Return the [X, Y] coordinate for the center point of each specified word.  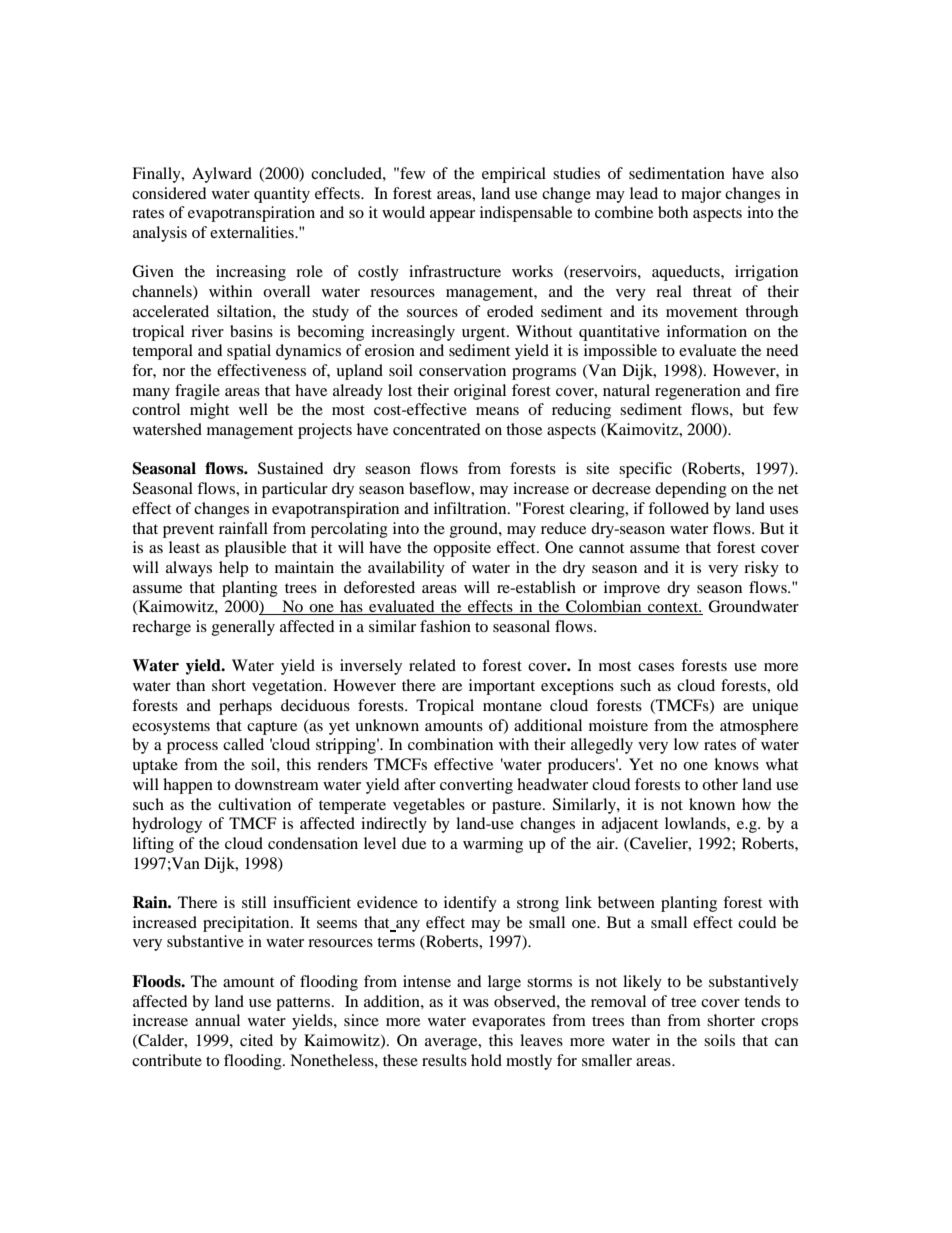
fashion [445, 626]
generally [243, 628]
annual [217, 1020]
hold [486, 1060]
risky [761, 569]
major [701, 195]
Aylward [222, 175]
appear [452, 216]
